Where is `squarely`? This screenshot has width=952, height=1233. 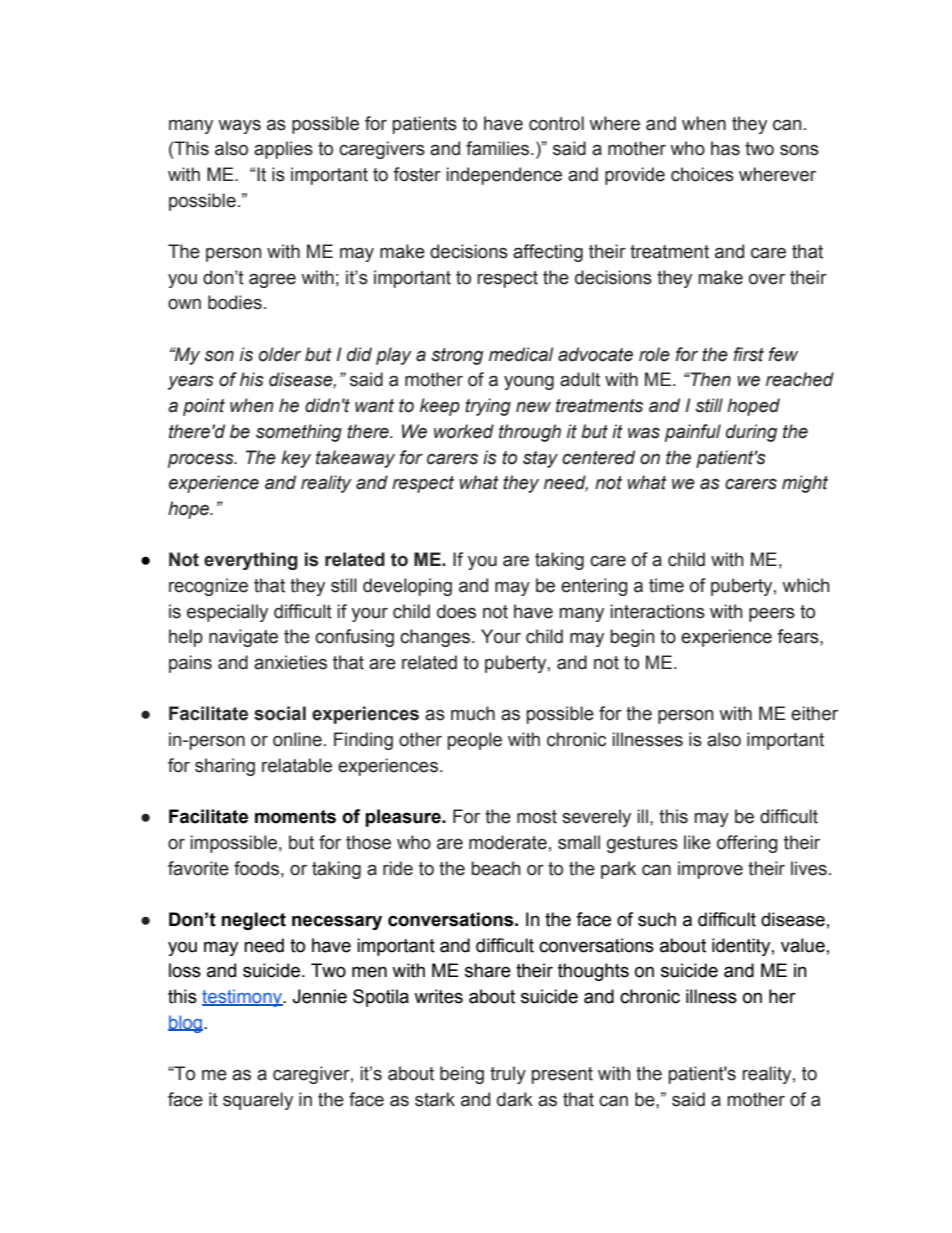
squarely is located at coordinates (258, 1101).
